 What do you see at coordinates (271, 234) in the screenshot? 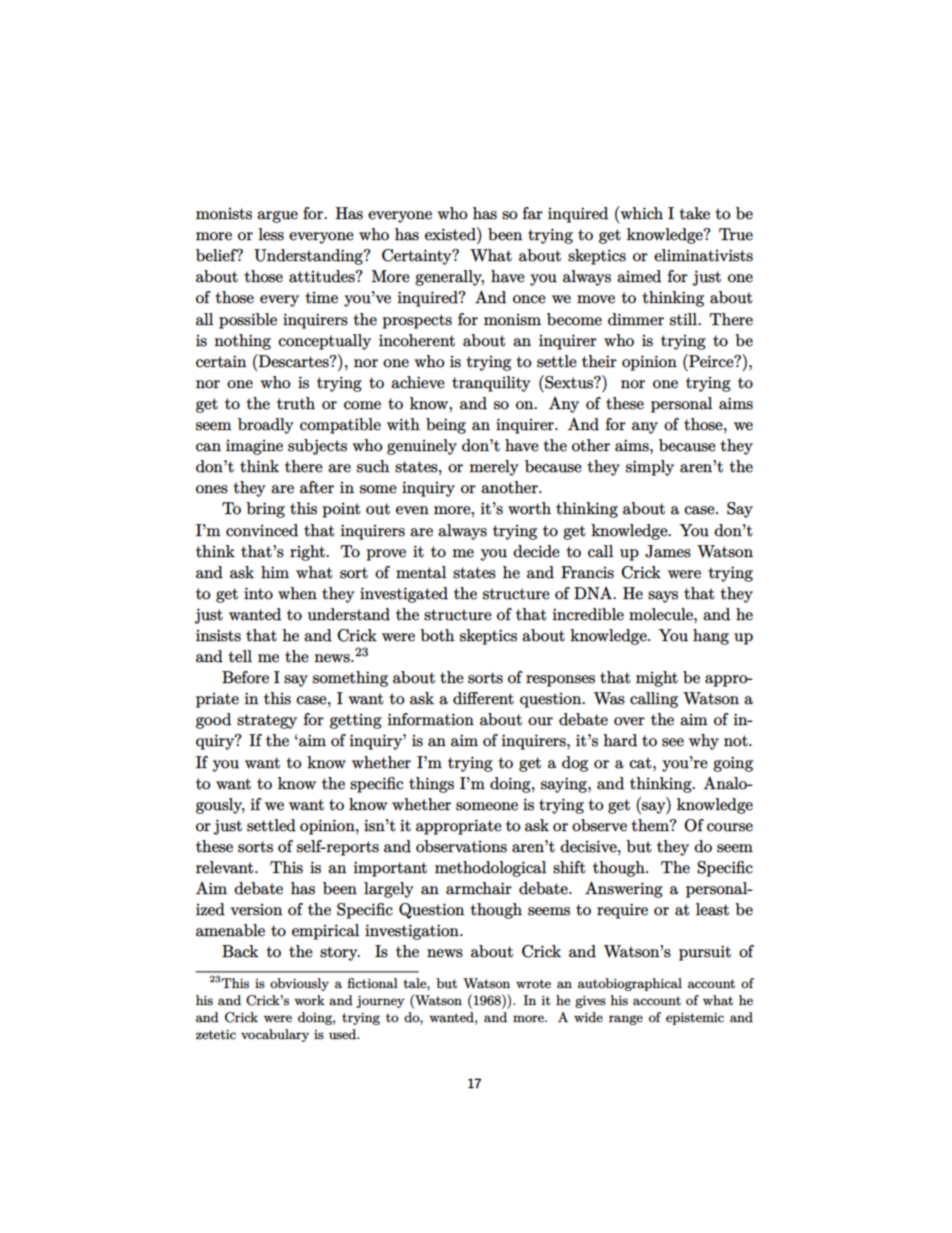
I see `less` at bounding box center [271, 234].
